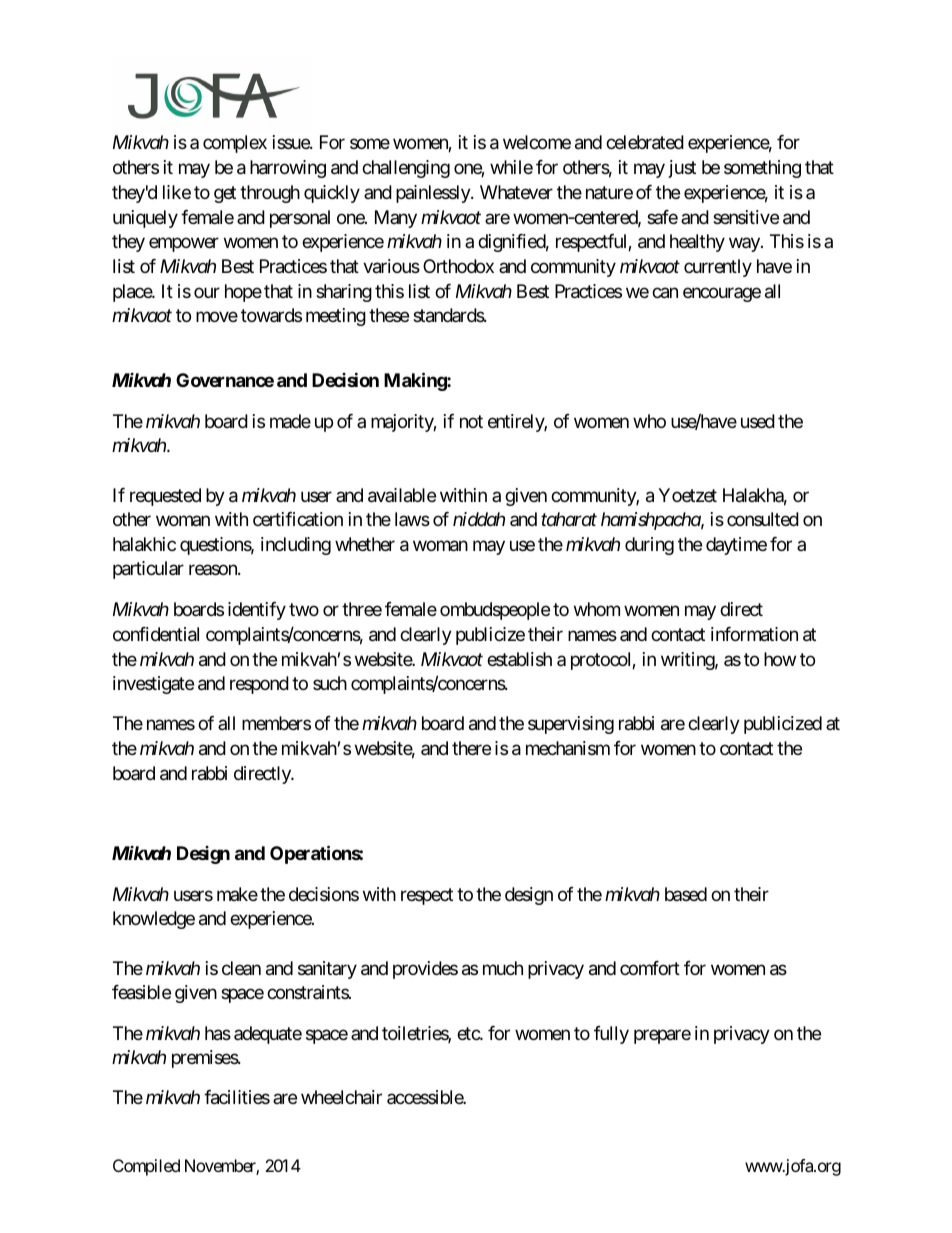 Image resolution: width=952 pixels, height=1233 pixels. What do you see at coordinates (259, 685) in the page?
I see `respond` at bounding box center [259, 685].
